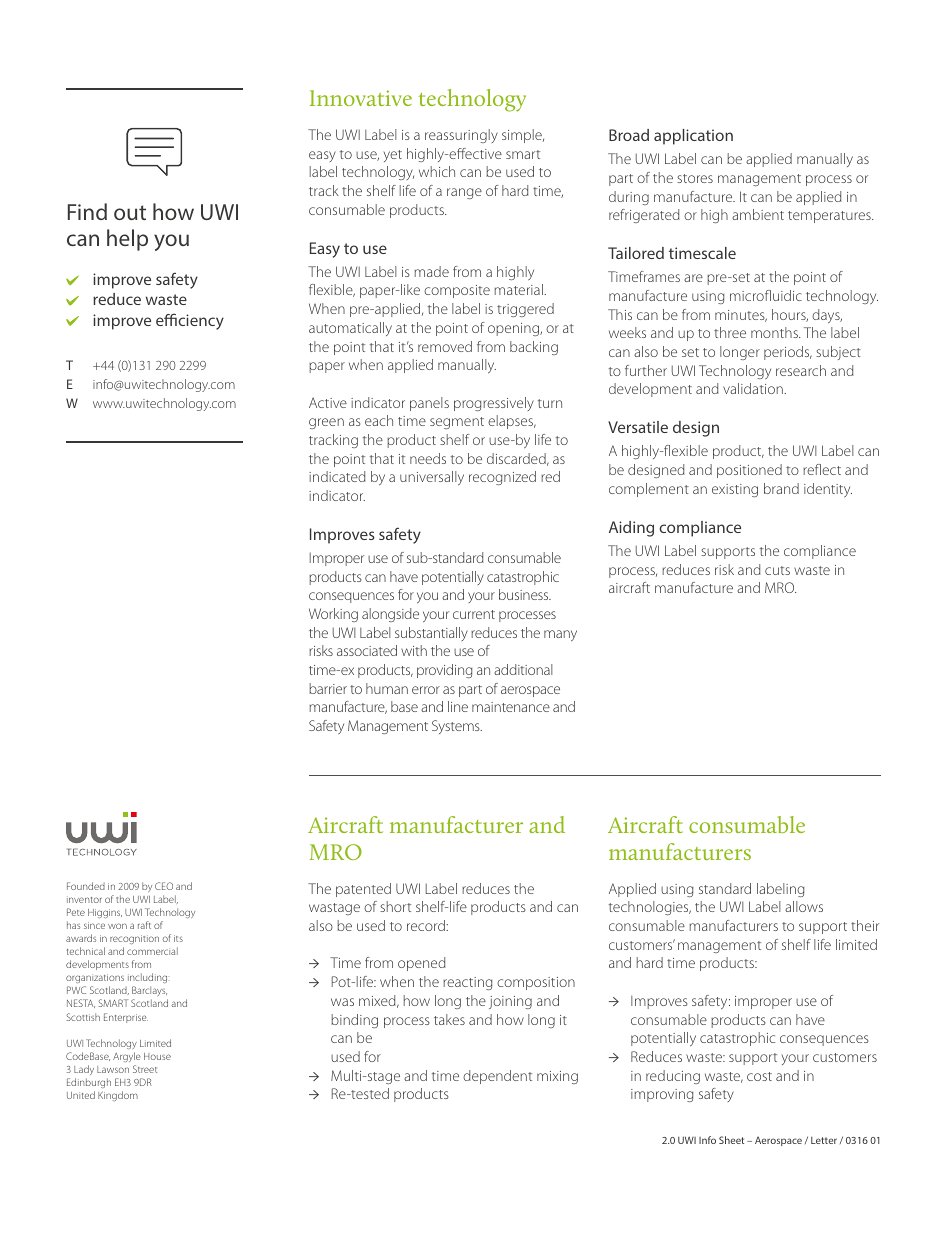 This screenshot has width=952, height=1233. I want to click on reassuringly, so click(461, 136).
